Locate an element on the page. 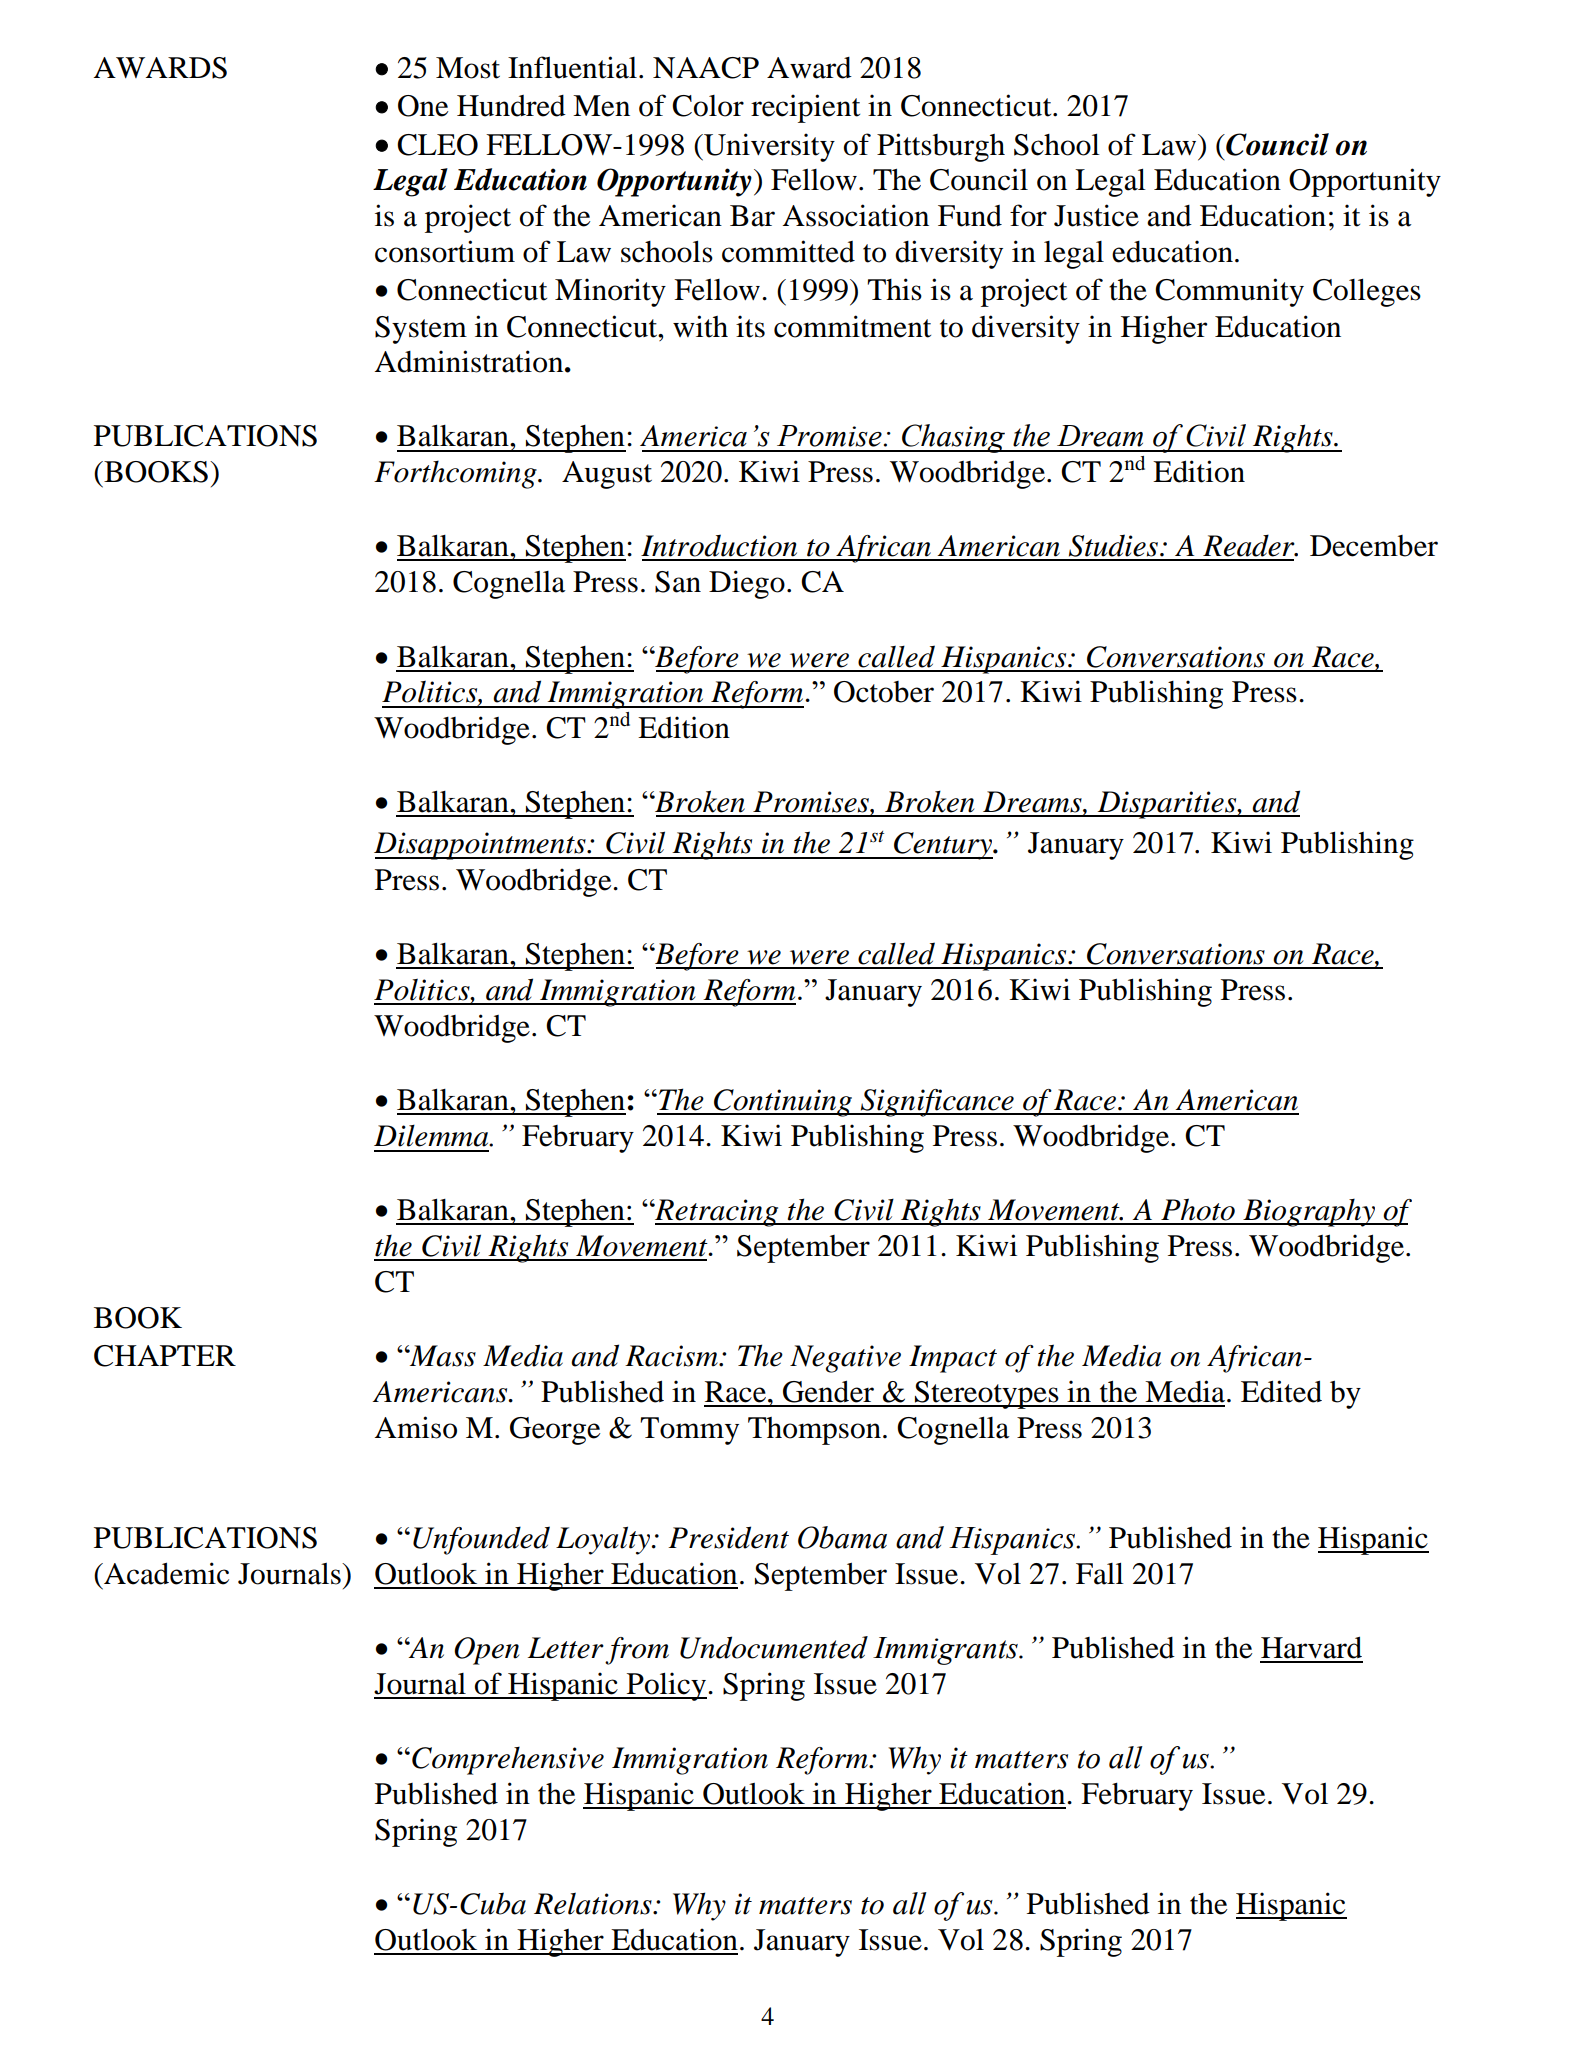 The width and height of the page is (1592, 2060). Justice is located at coordinates (1096, 215).
